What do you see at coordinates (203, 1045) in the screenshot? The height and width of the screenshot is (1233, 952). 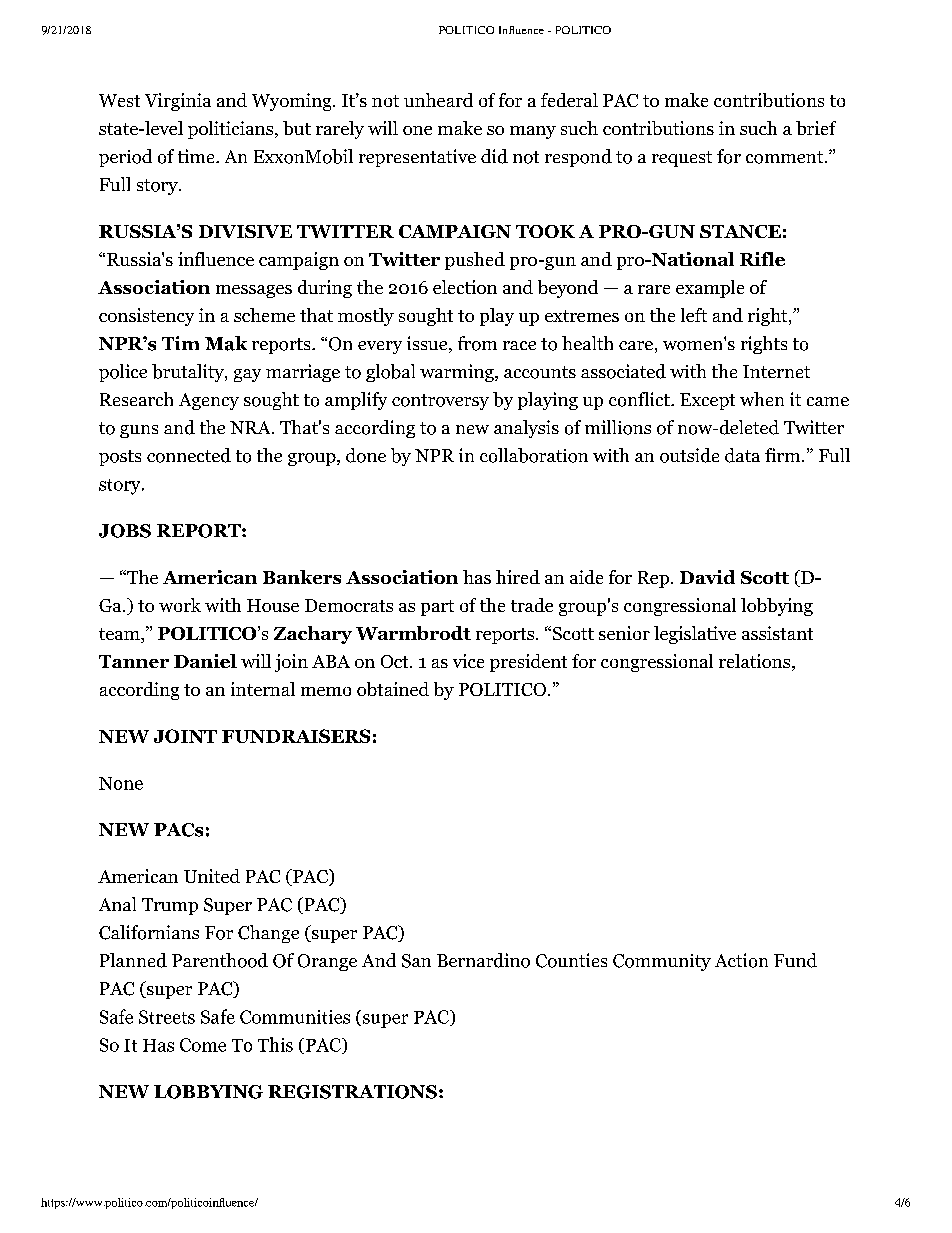 I see `Come` at bounding box center [203, 1045].
